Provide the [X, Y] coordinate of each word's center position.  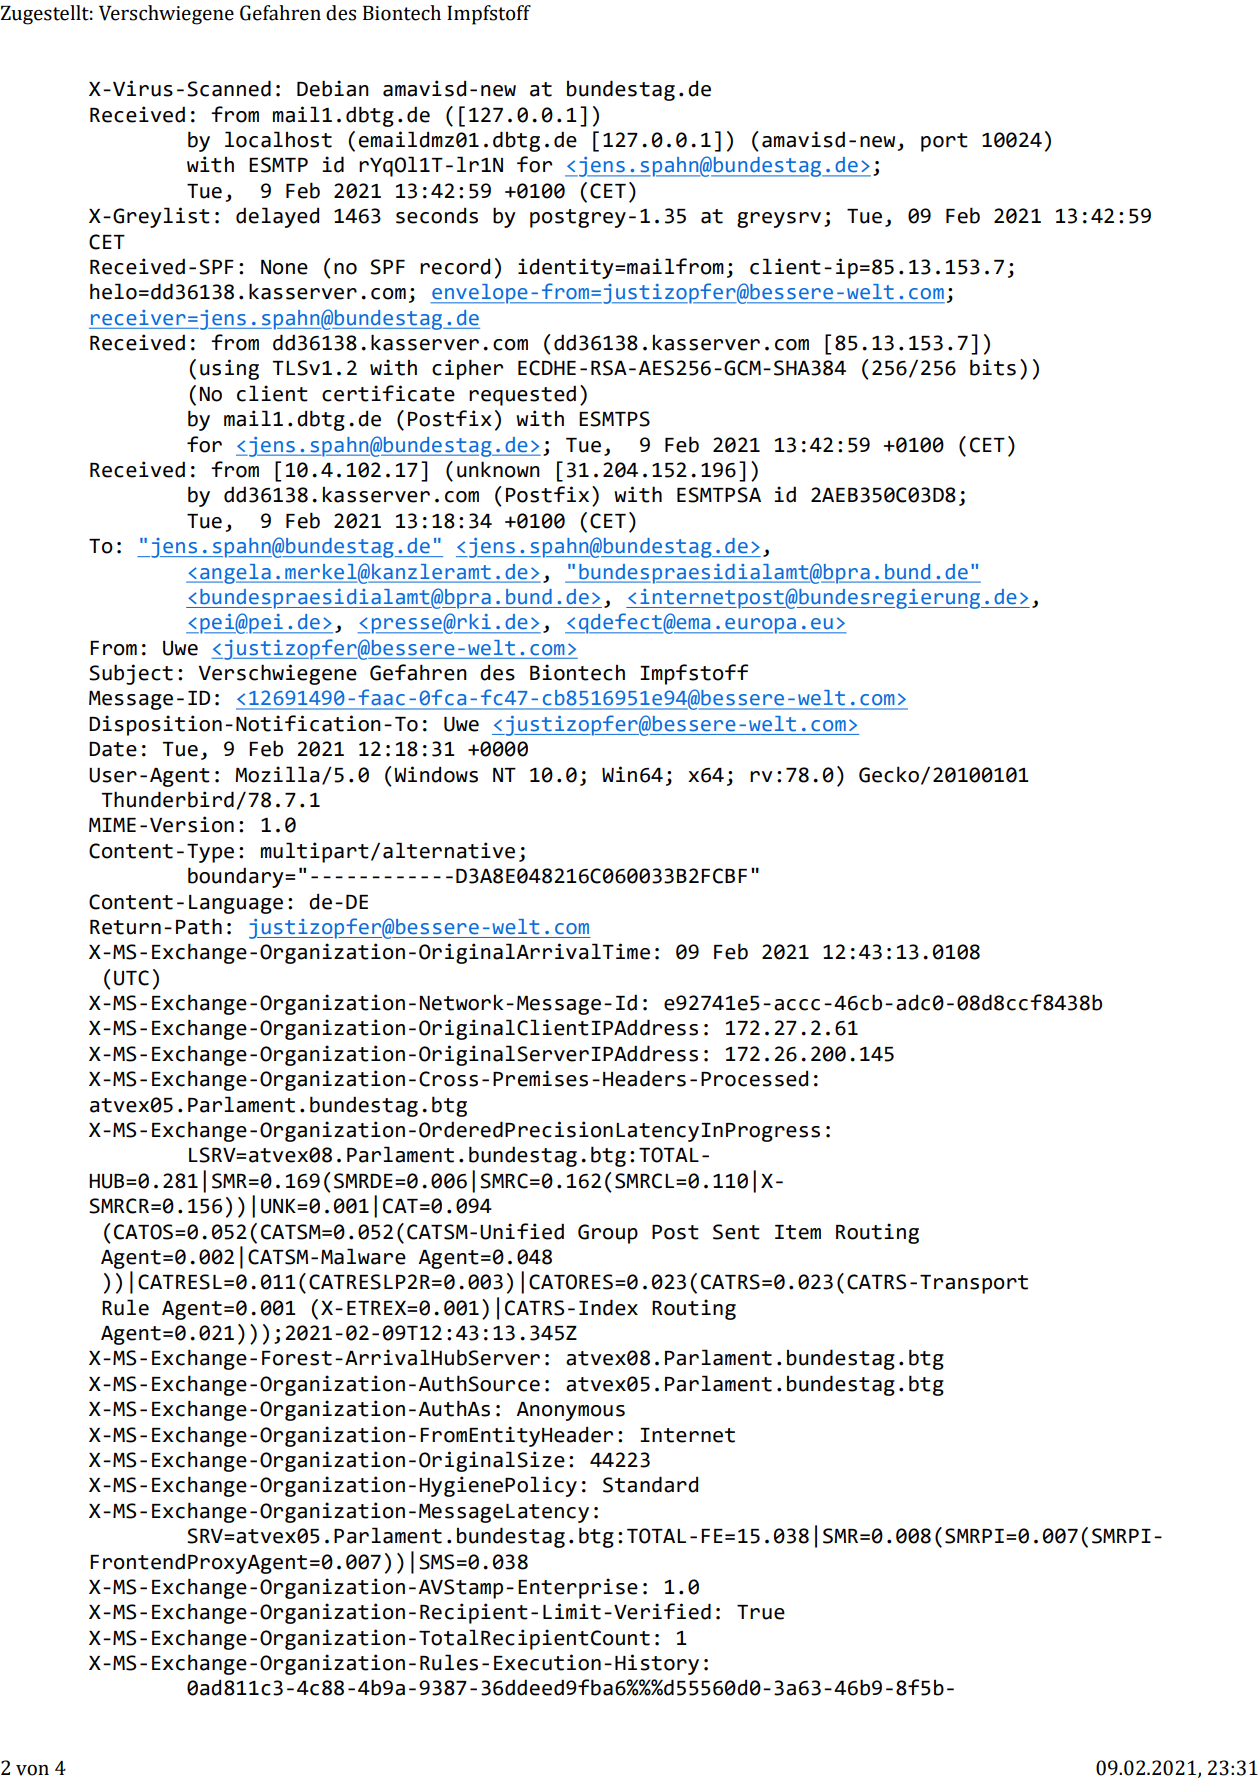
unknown [498, 469]
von [32, 1770]
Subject [131, 674]
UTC [131, 978]
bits [993, 367]
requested [522, 395]
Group [608, 1234]
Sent [736, 1232]
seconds [437, 215]
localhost [278, 139]
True [761, 1612]
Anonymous [571, 1411]
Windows [436, 774]
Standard [650, 1484]
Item [798, 1232]
